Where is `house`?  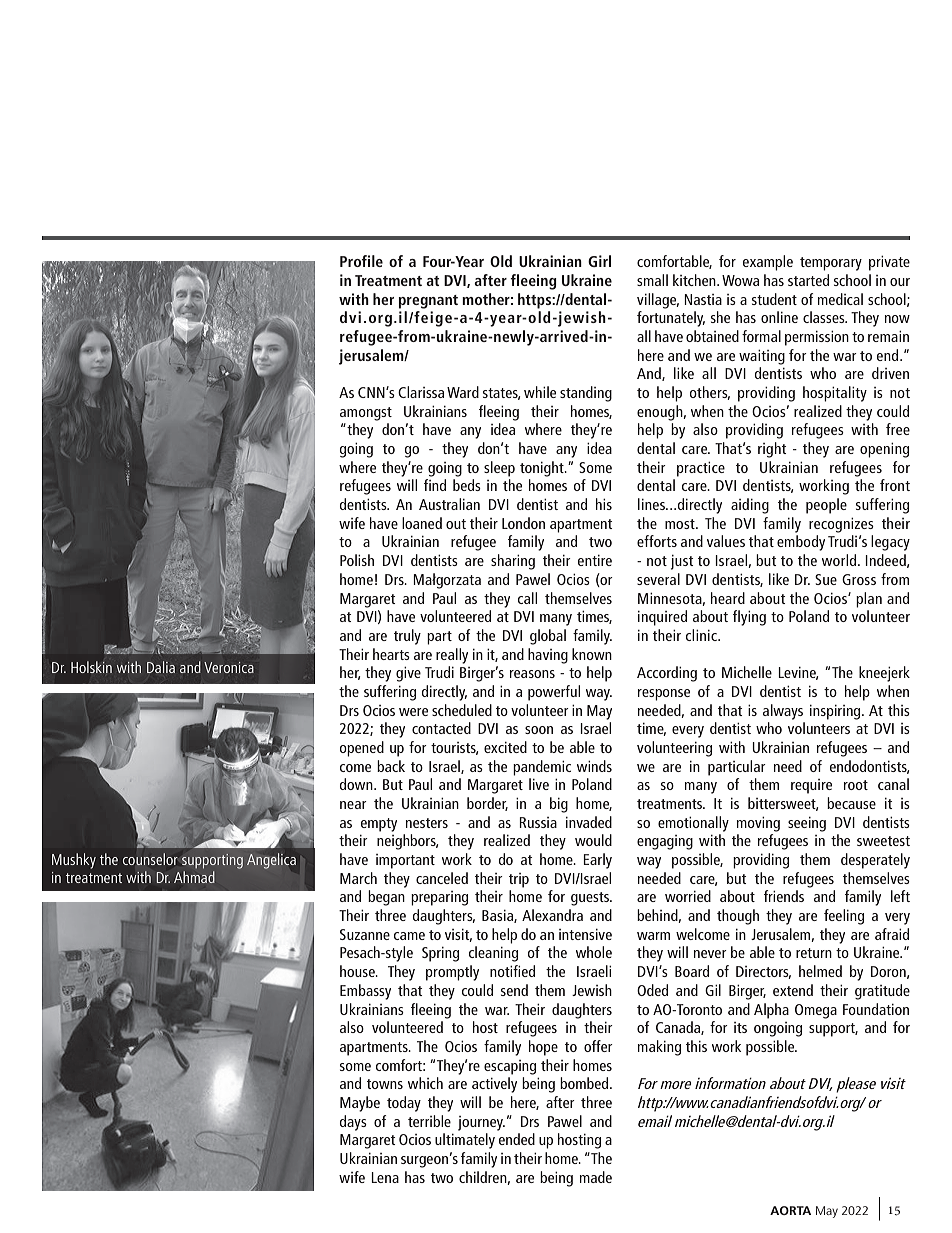 house is located at coordinates (358, 971).
